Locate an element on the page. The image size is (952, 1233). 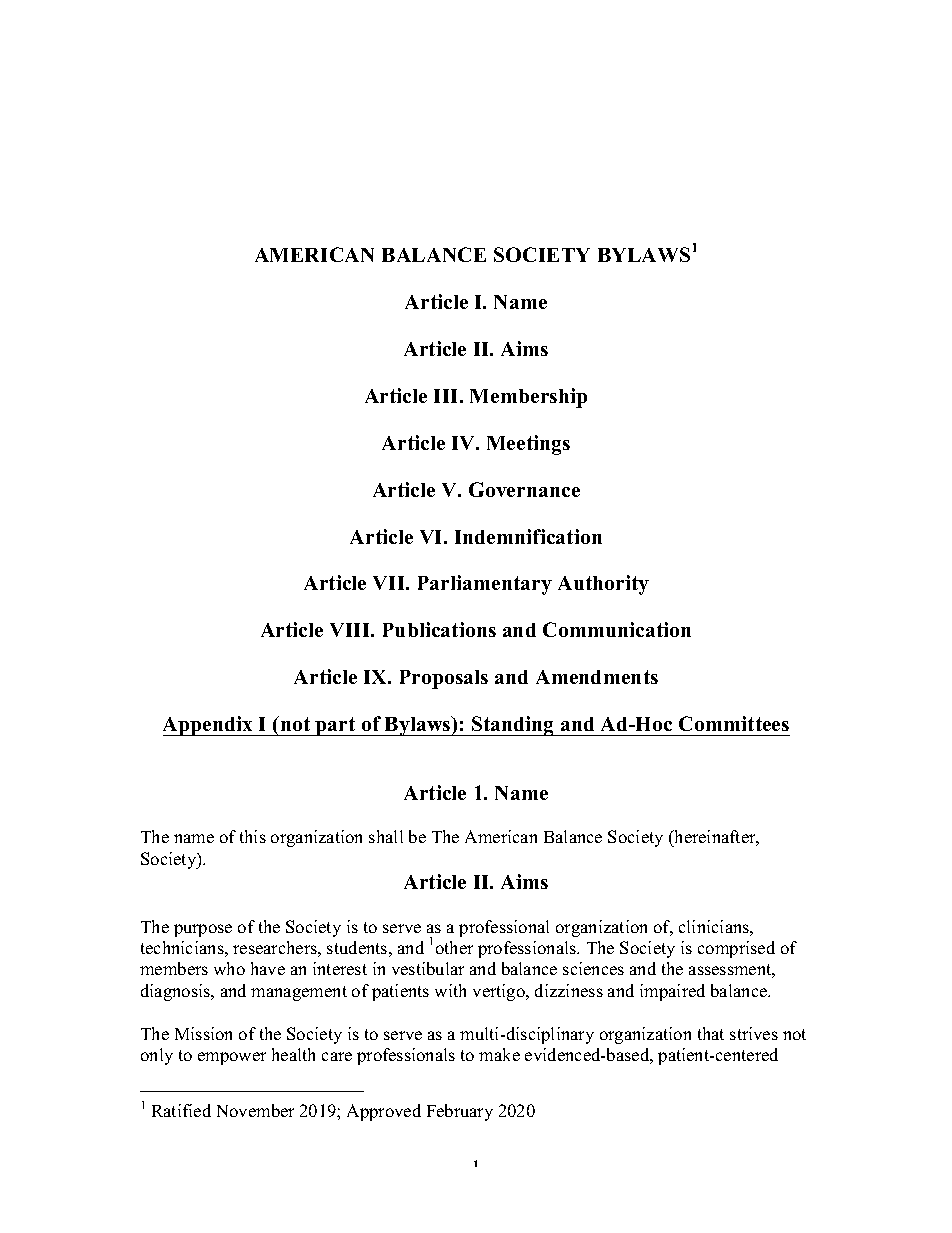
Governance is located at coordinates (524, 489).
